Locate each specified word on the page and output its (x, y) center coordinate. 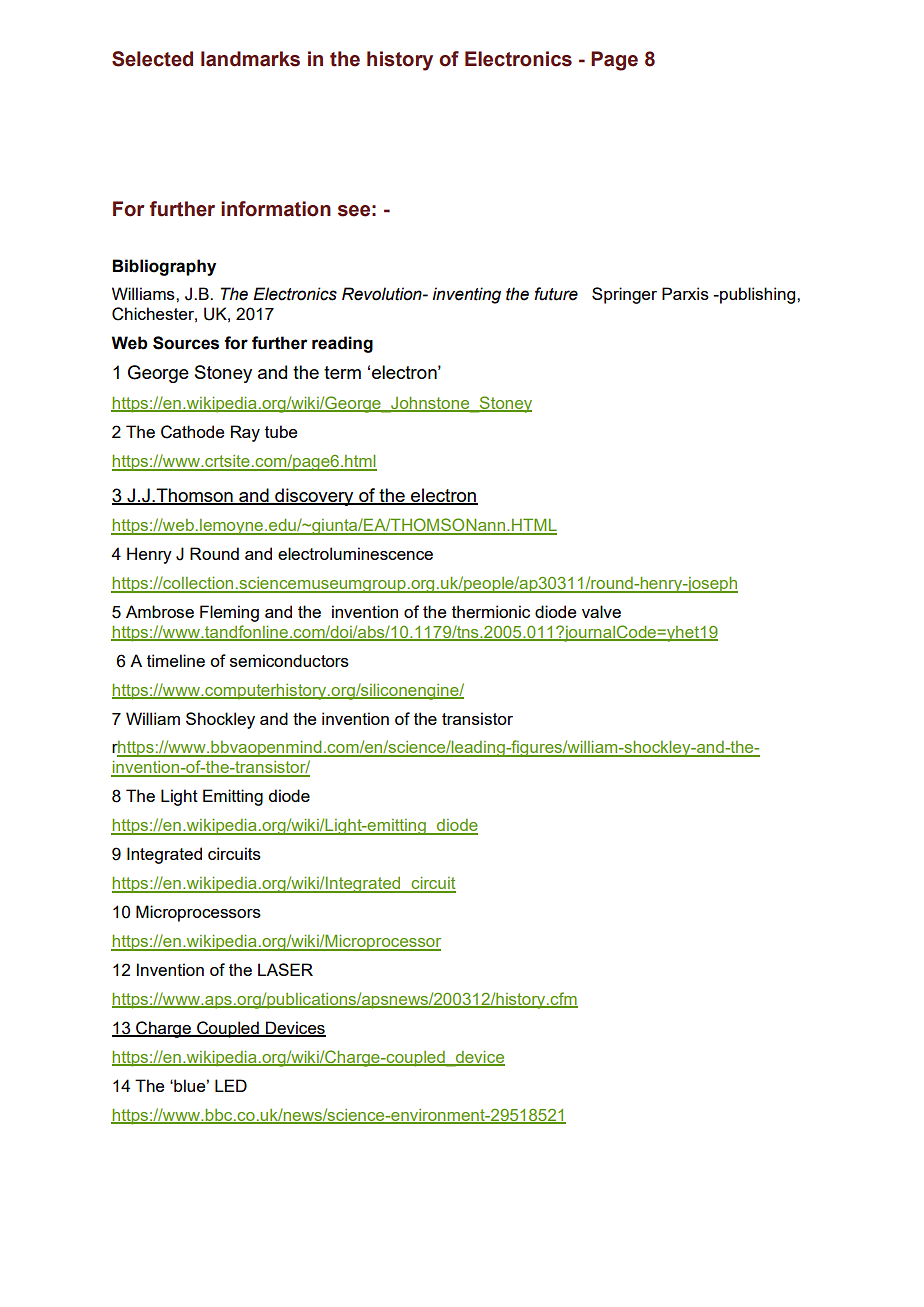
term (342, 372)
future (556, 294)
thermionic (491, 611)
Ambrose (160, 611)
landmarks (250, 59)
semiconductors (289, 660)
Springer (624, 295)
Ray (245, 433)
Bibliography (164, 267)
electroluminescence (355, 553)
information (276, 209)
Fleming (229, 613)
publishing (758, 295)
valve (601, 611)
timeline (176, 660)
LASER (285, 969)
